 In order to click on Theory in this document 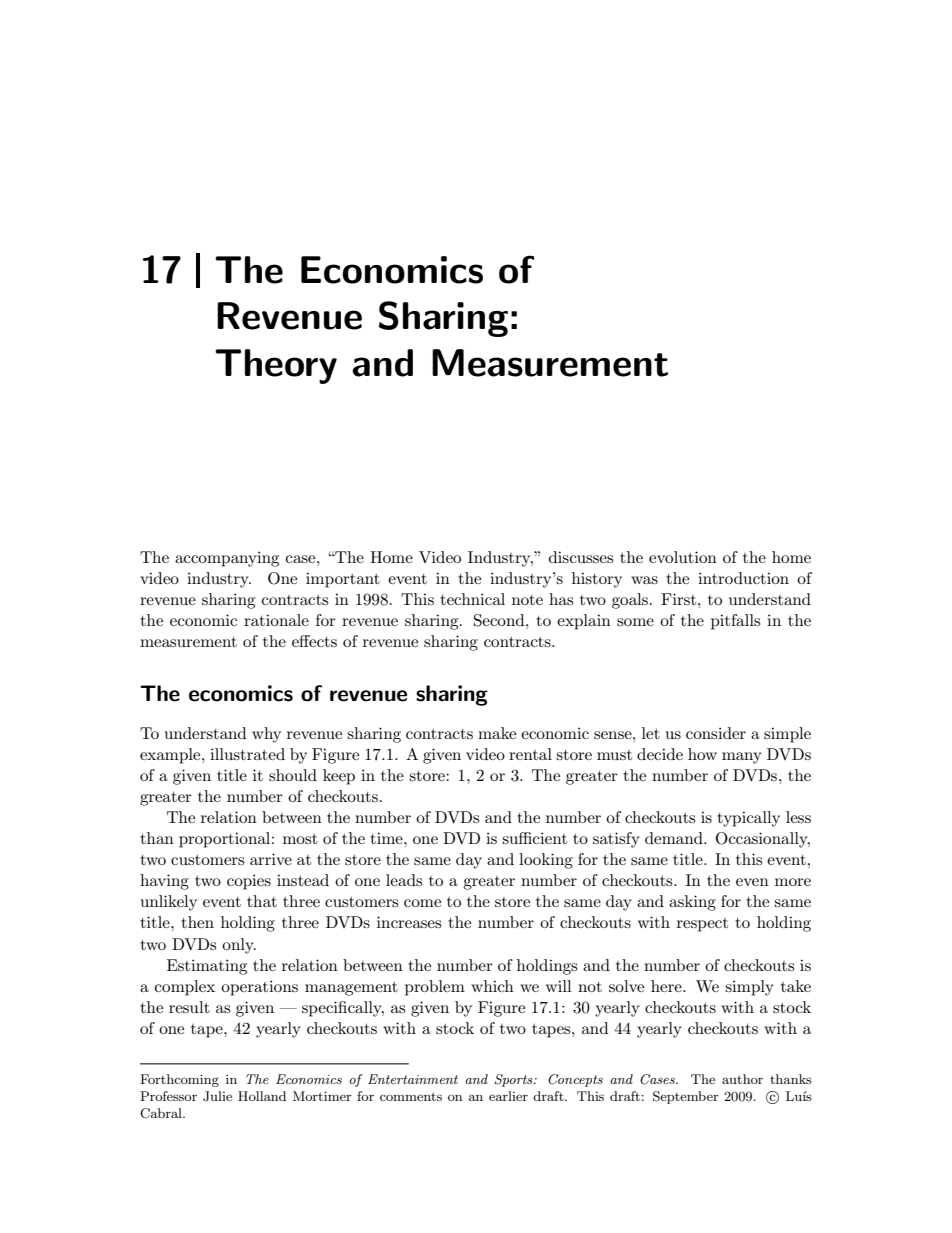, I will do `click(276, 366)`.
